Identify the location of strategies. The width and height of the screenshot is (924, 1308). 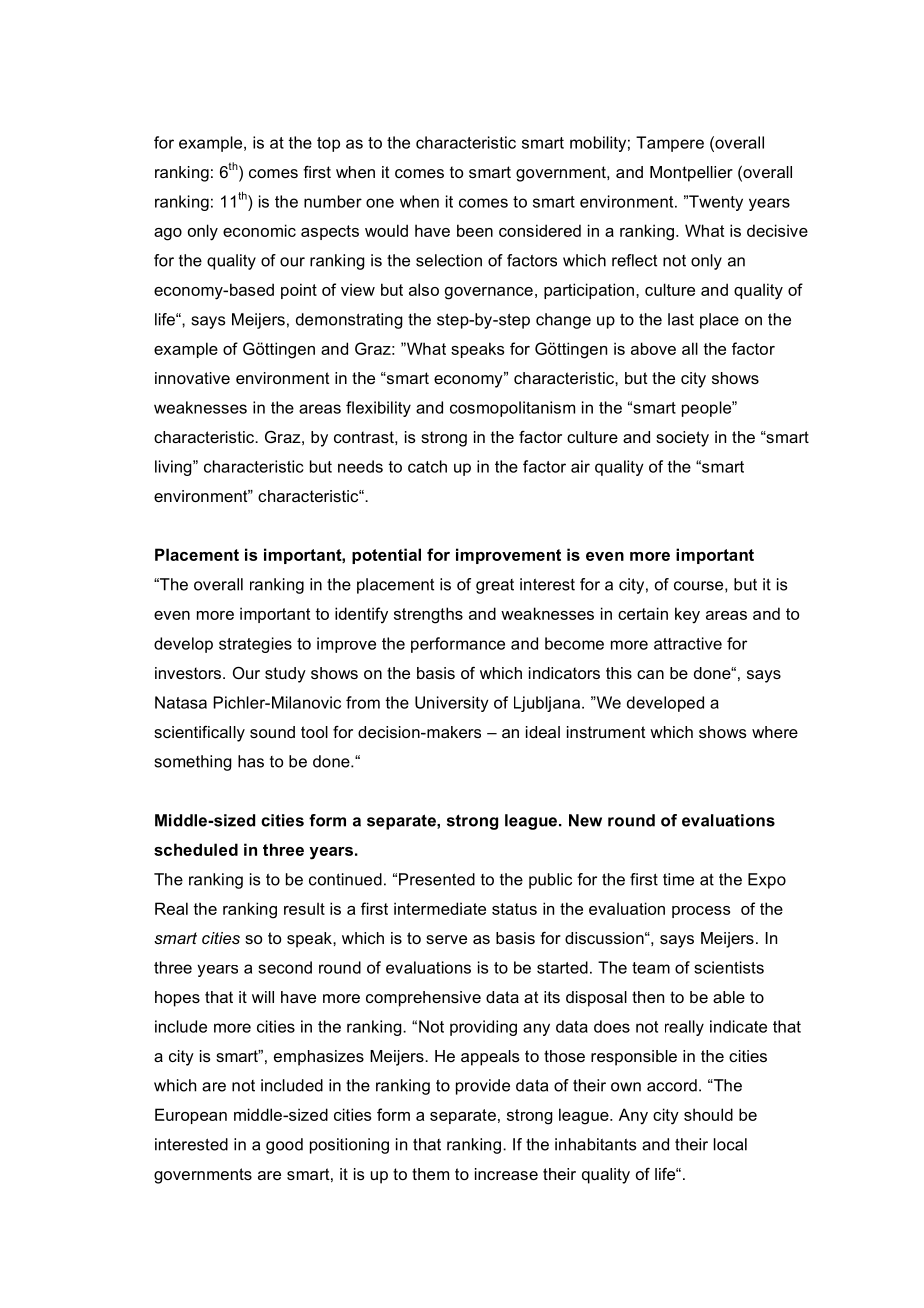
(255, 645).
